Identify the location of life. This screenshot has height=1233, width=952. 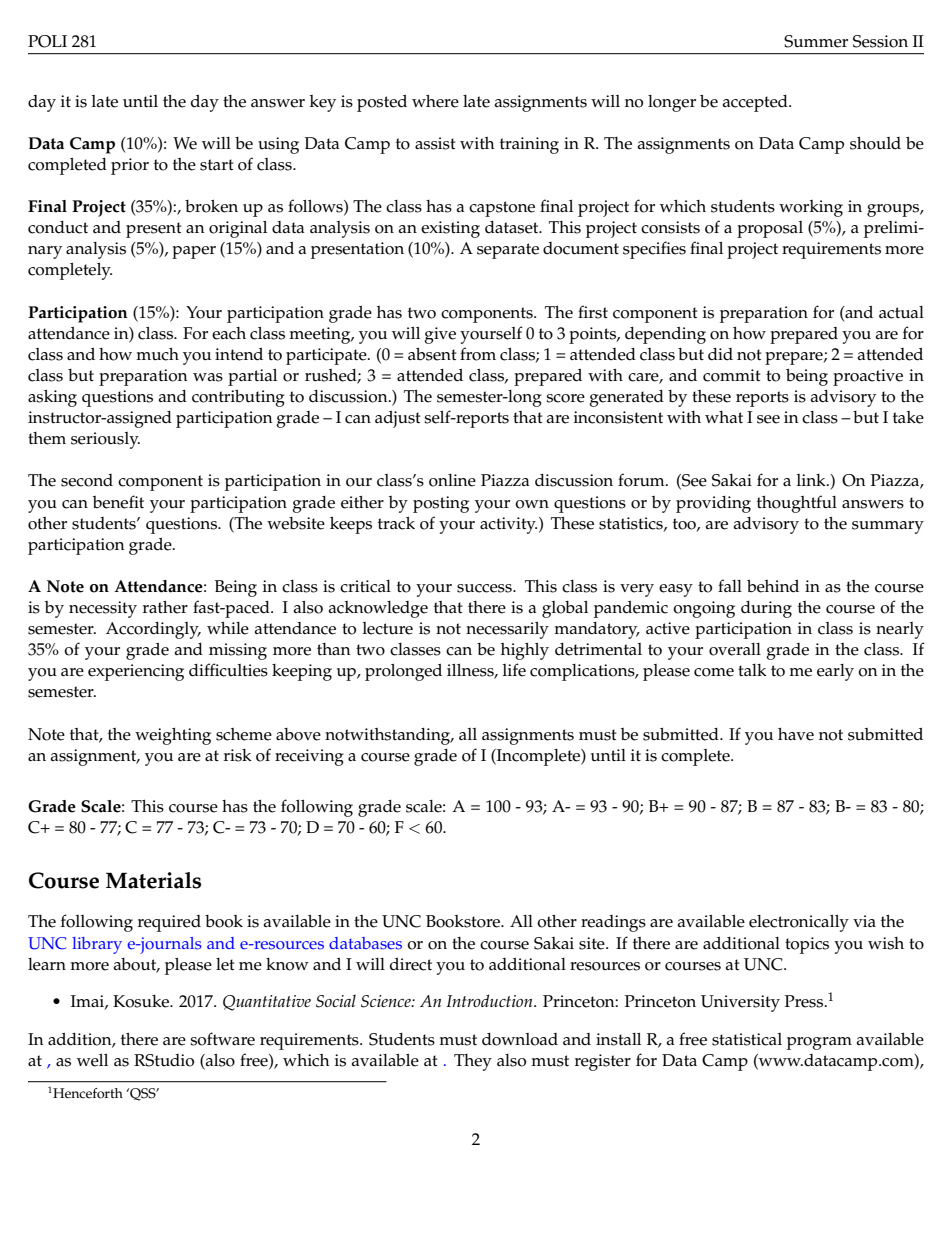
(514, 670).
